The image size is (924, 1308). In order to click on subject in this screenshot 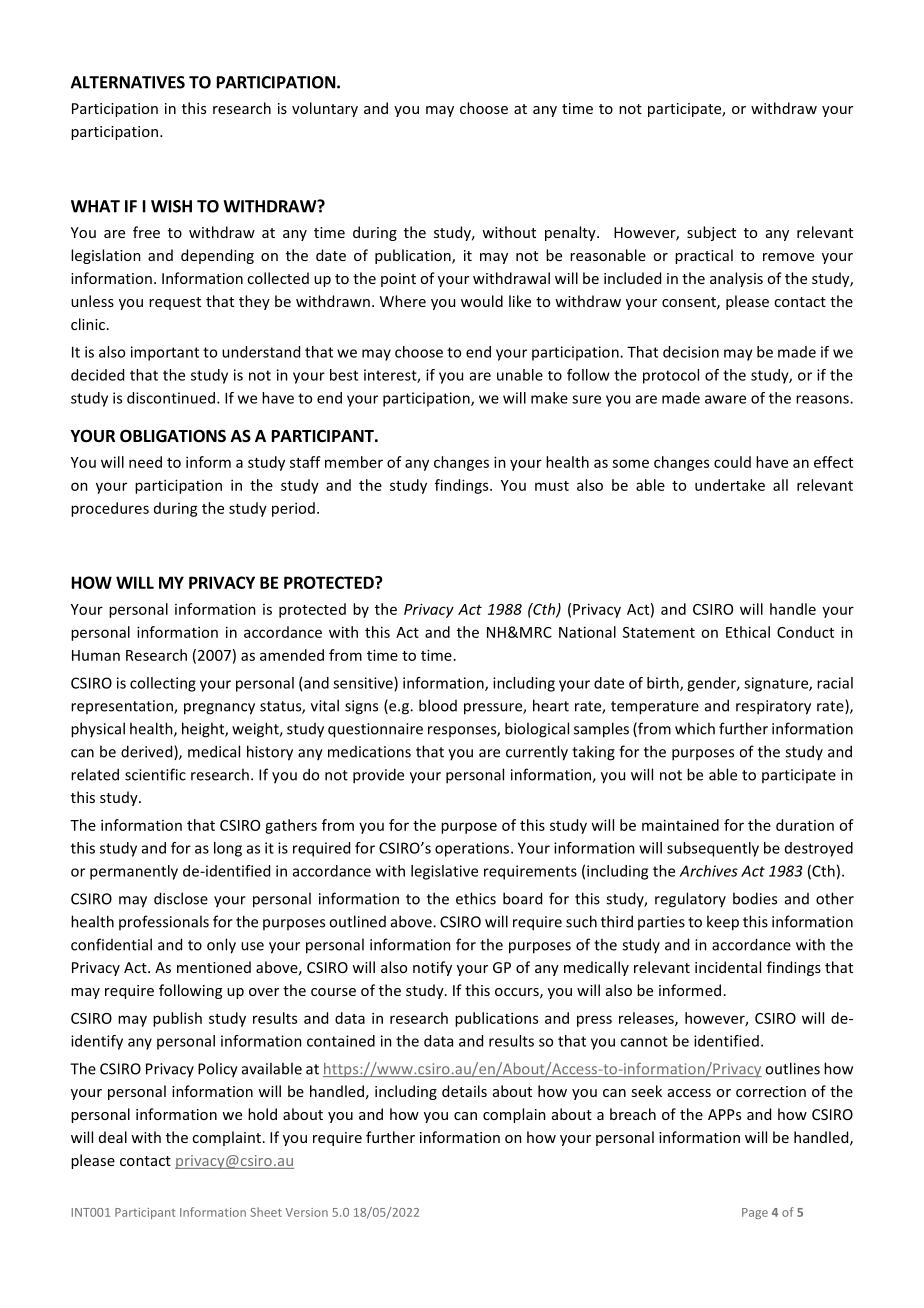, I will do `click(711, 233)`.
